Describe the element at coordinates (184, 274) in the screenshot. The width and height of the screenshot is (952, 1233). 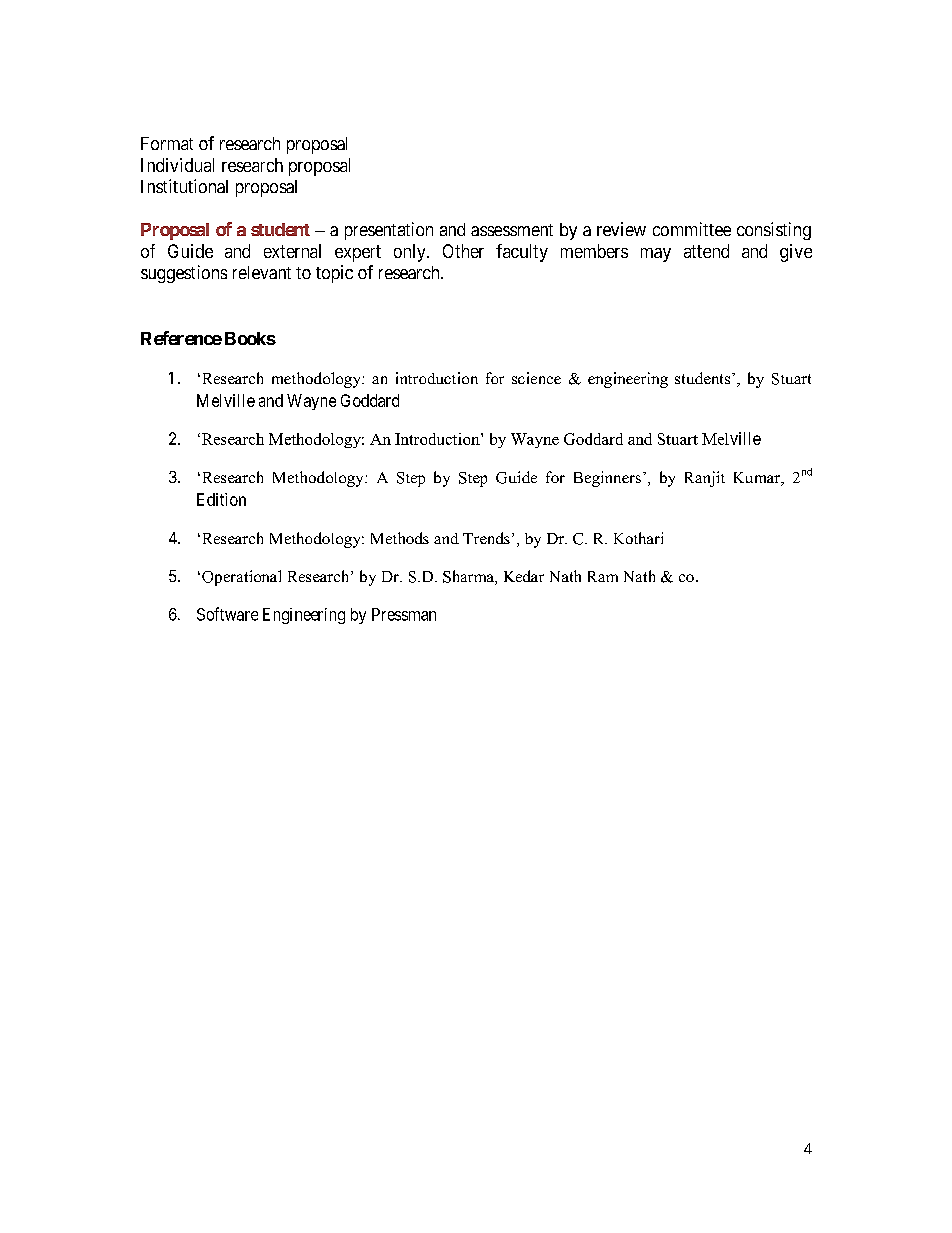
I see `suggestions` at that location.
